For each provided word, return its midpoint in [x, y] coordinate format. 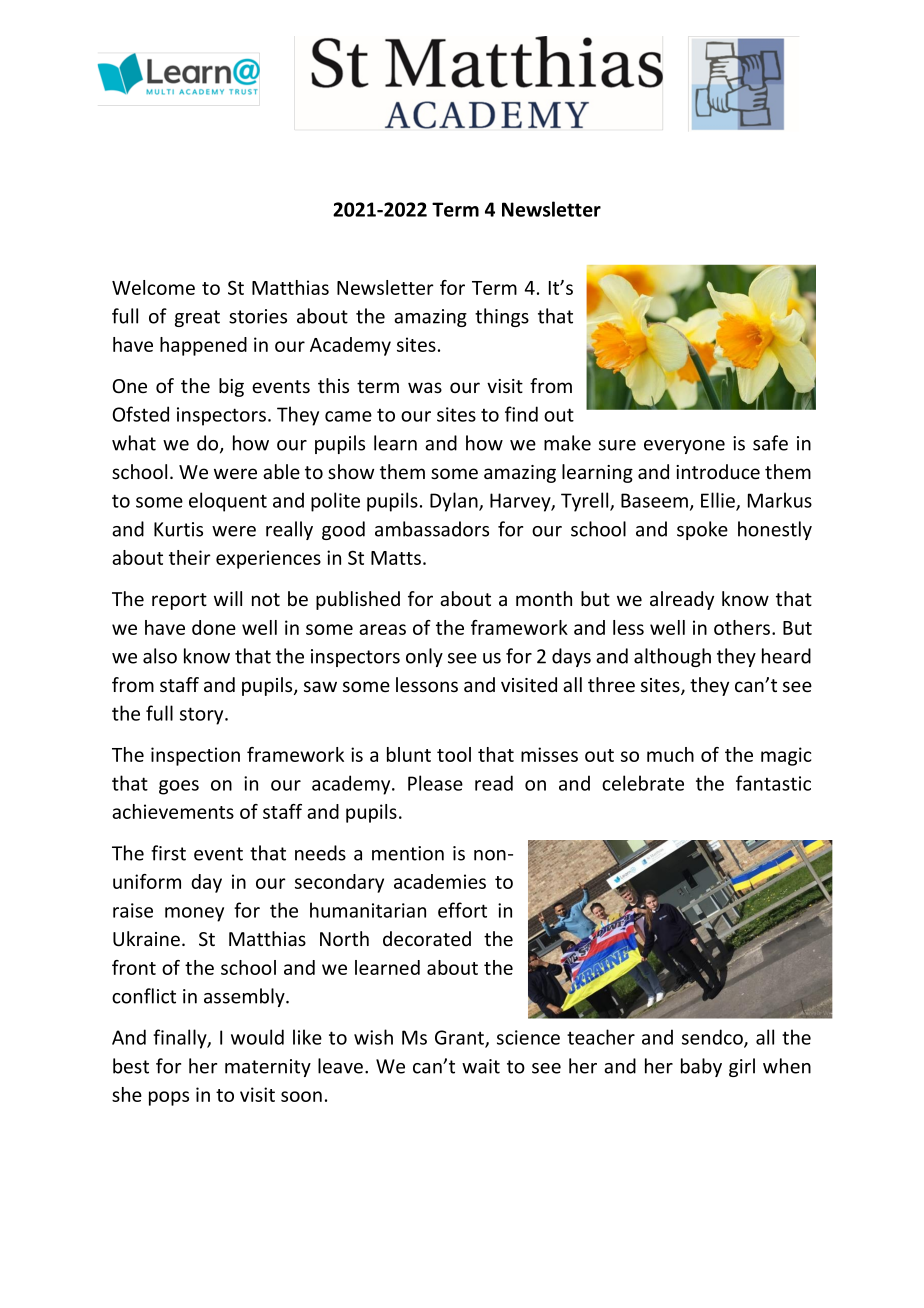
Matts [396, 558]
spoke [702, 530]
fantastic [773, 783]
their [190, 557]
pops [169, 1098]
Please [435, 783]
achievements [173, 811]
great [197, 318]
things [502, 317]
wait [481, 1066]
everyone [684, 447]
